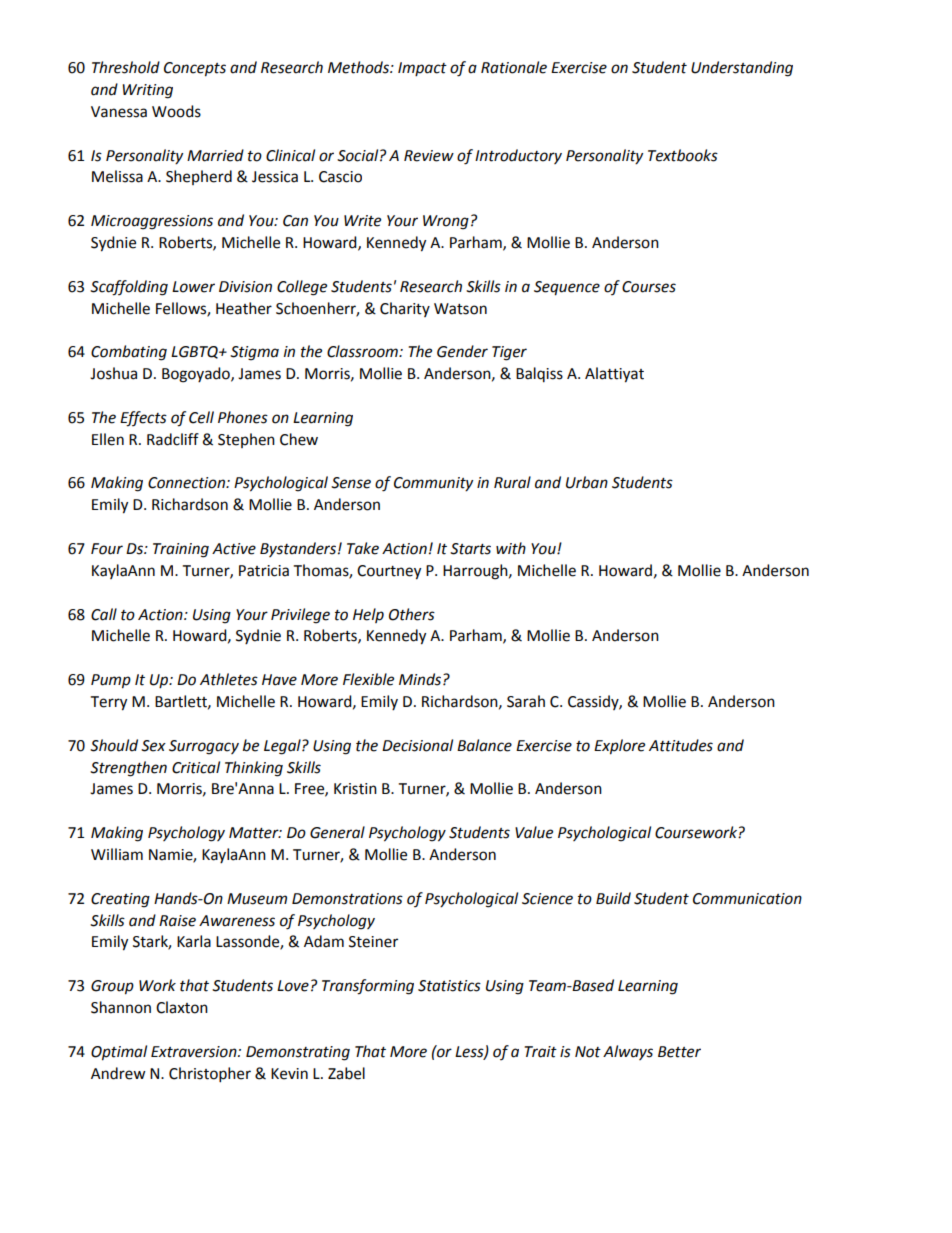  What do you see at coordinates (683, 155) in the document?
I see `Textbooks` at bounding box center [683, 155].
